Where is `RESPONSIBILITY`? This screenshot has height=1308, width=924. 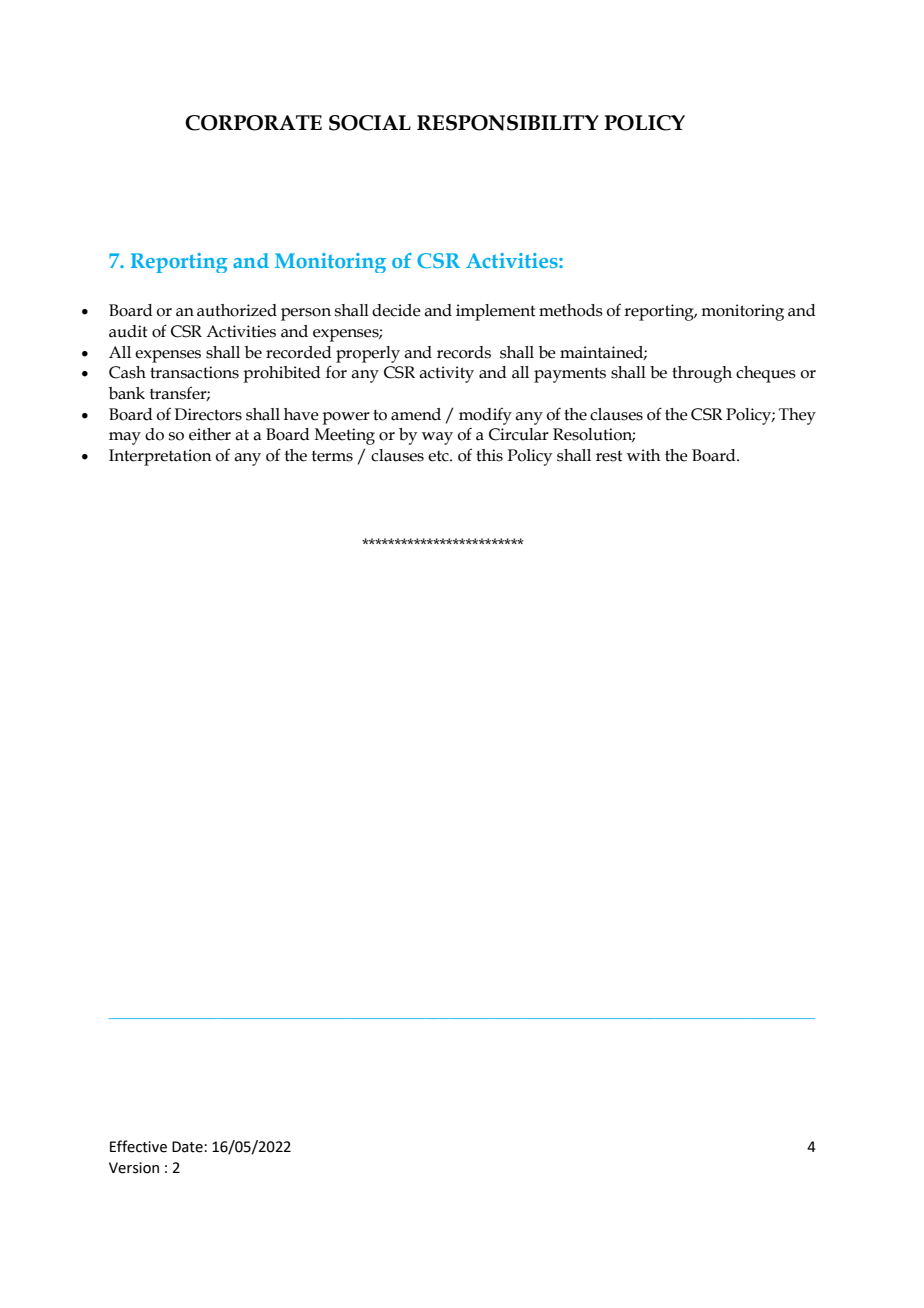
RESPONSIBILITY is located at coordinates (508, 123).
